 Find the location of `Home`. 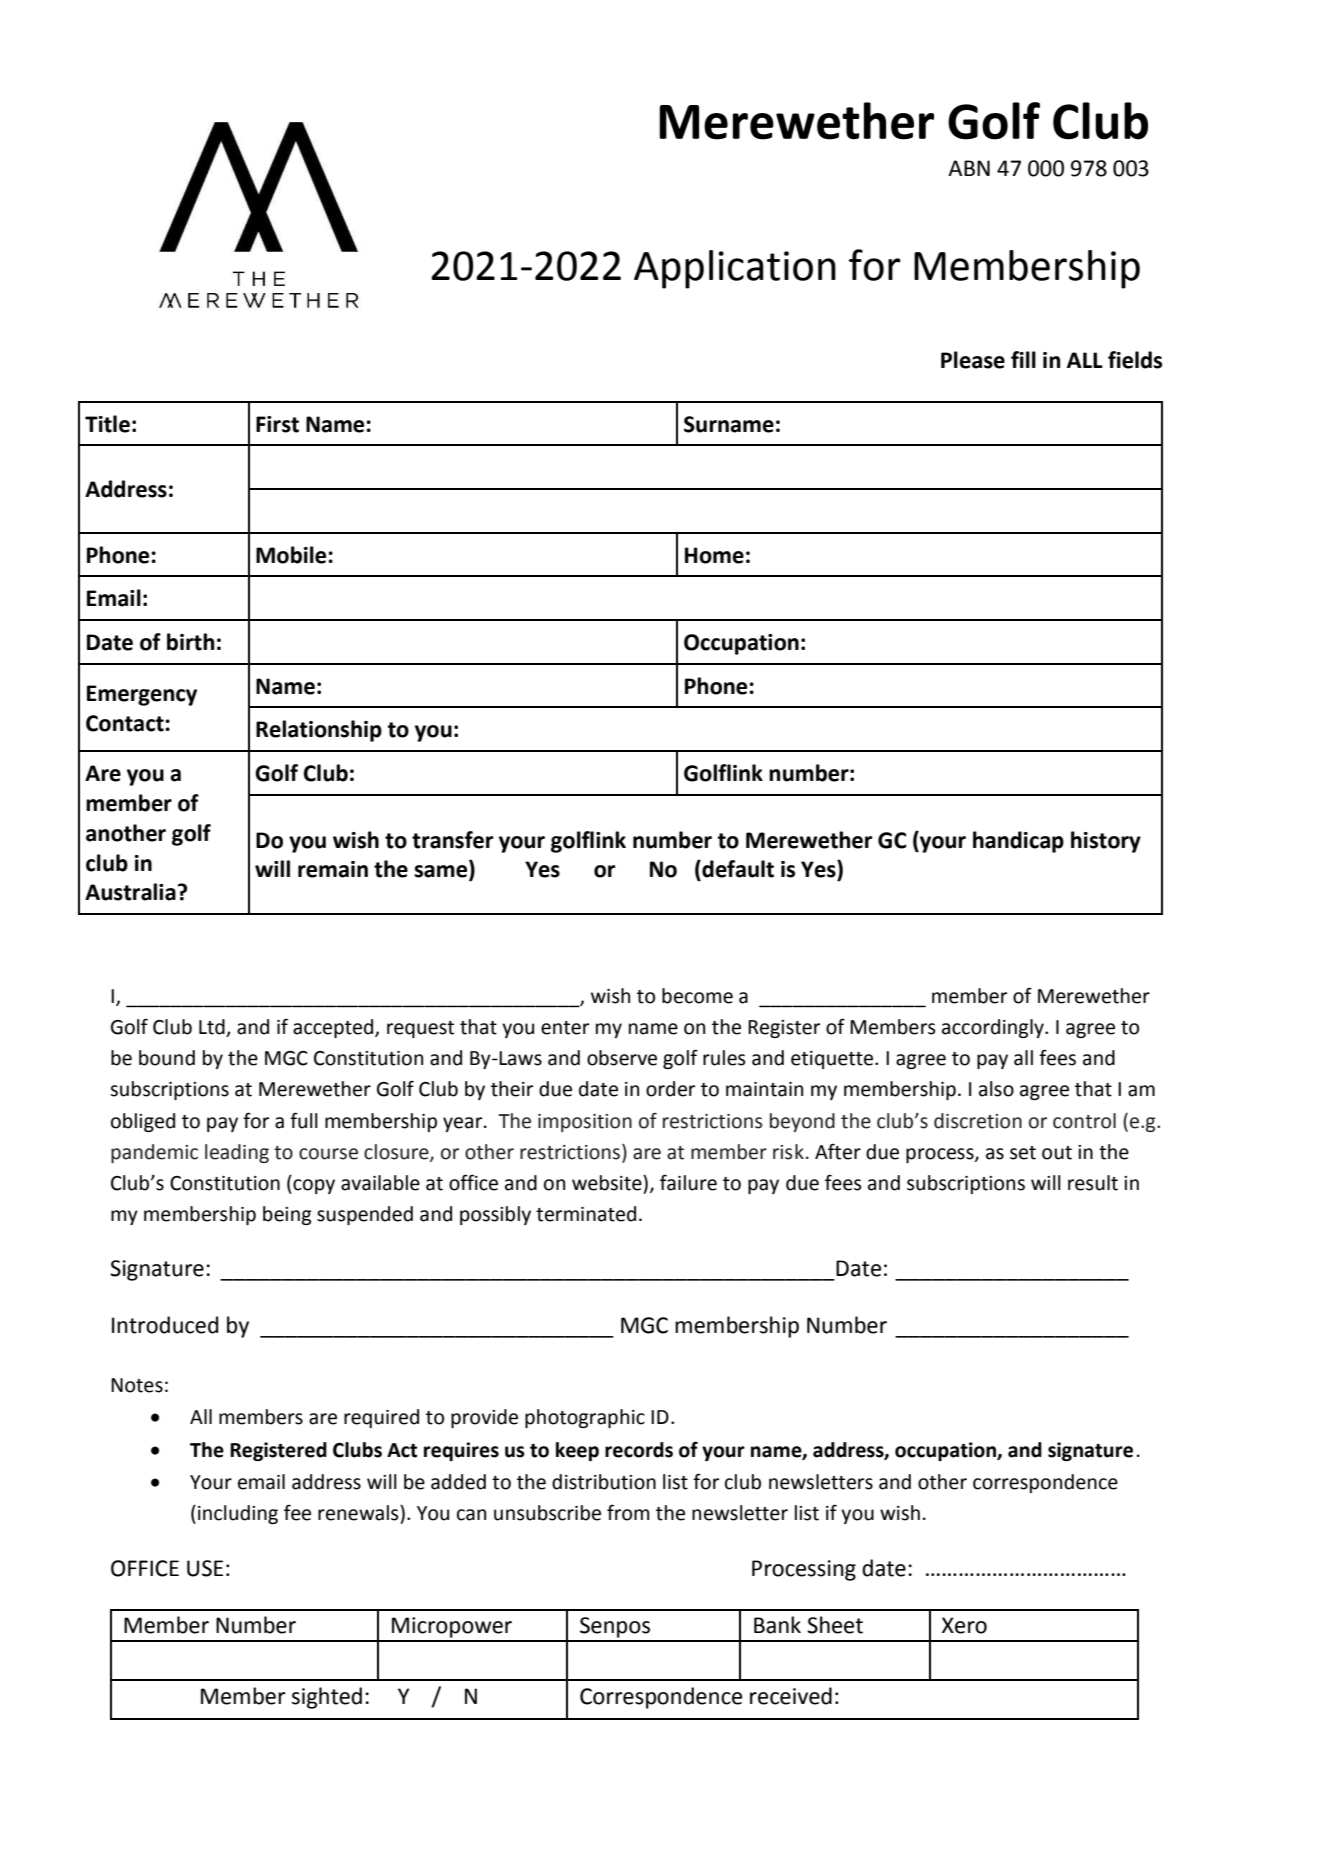

Home is located at coordinates (714, 555).
